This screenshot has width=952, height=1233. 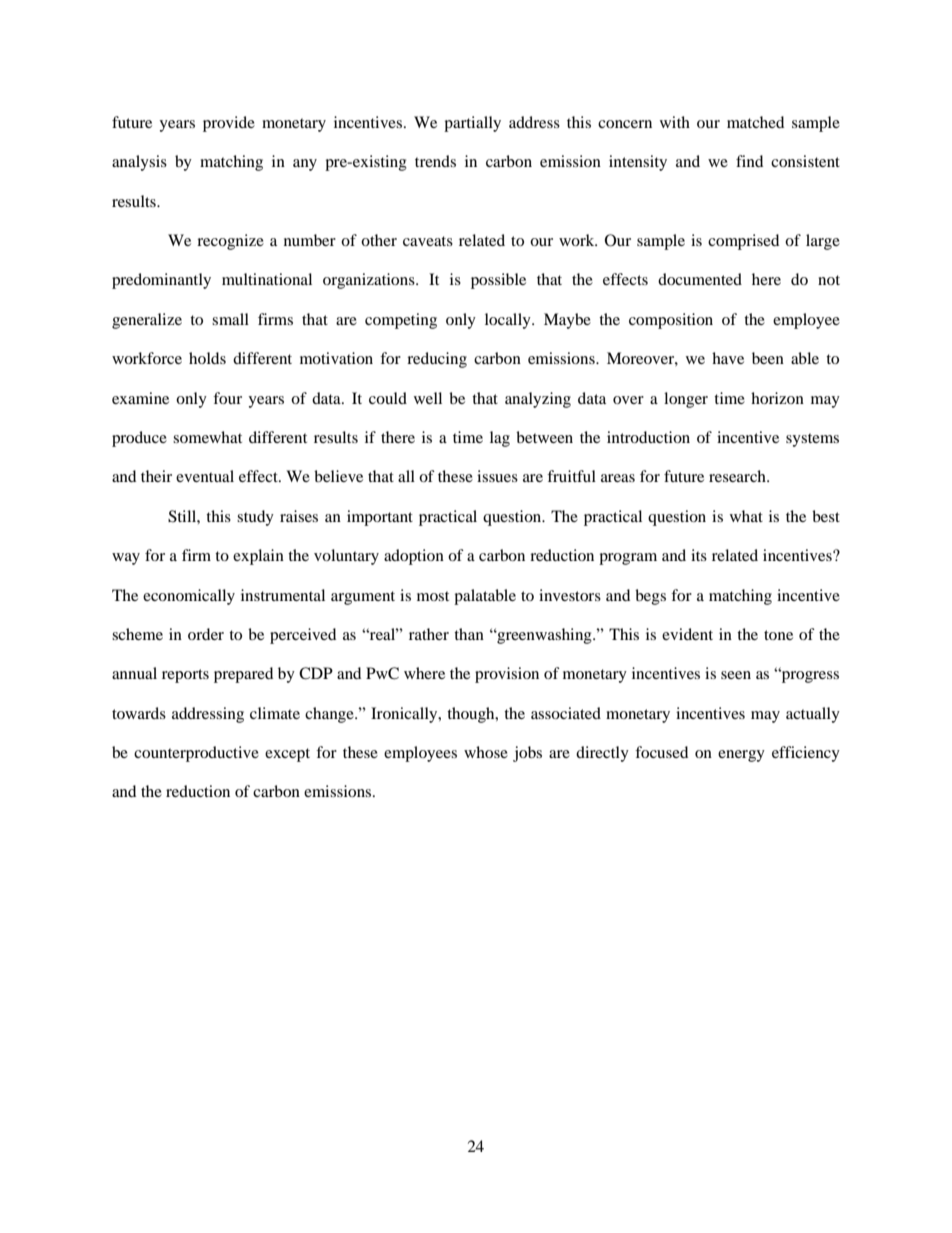 What do you see at coordinates (229, 124) in the screenshot?
I see `provide` at bounding box center [229, 124].
